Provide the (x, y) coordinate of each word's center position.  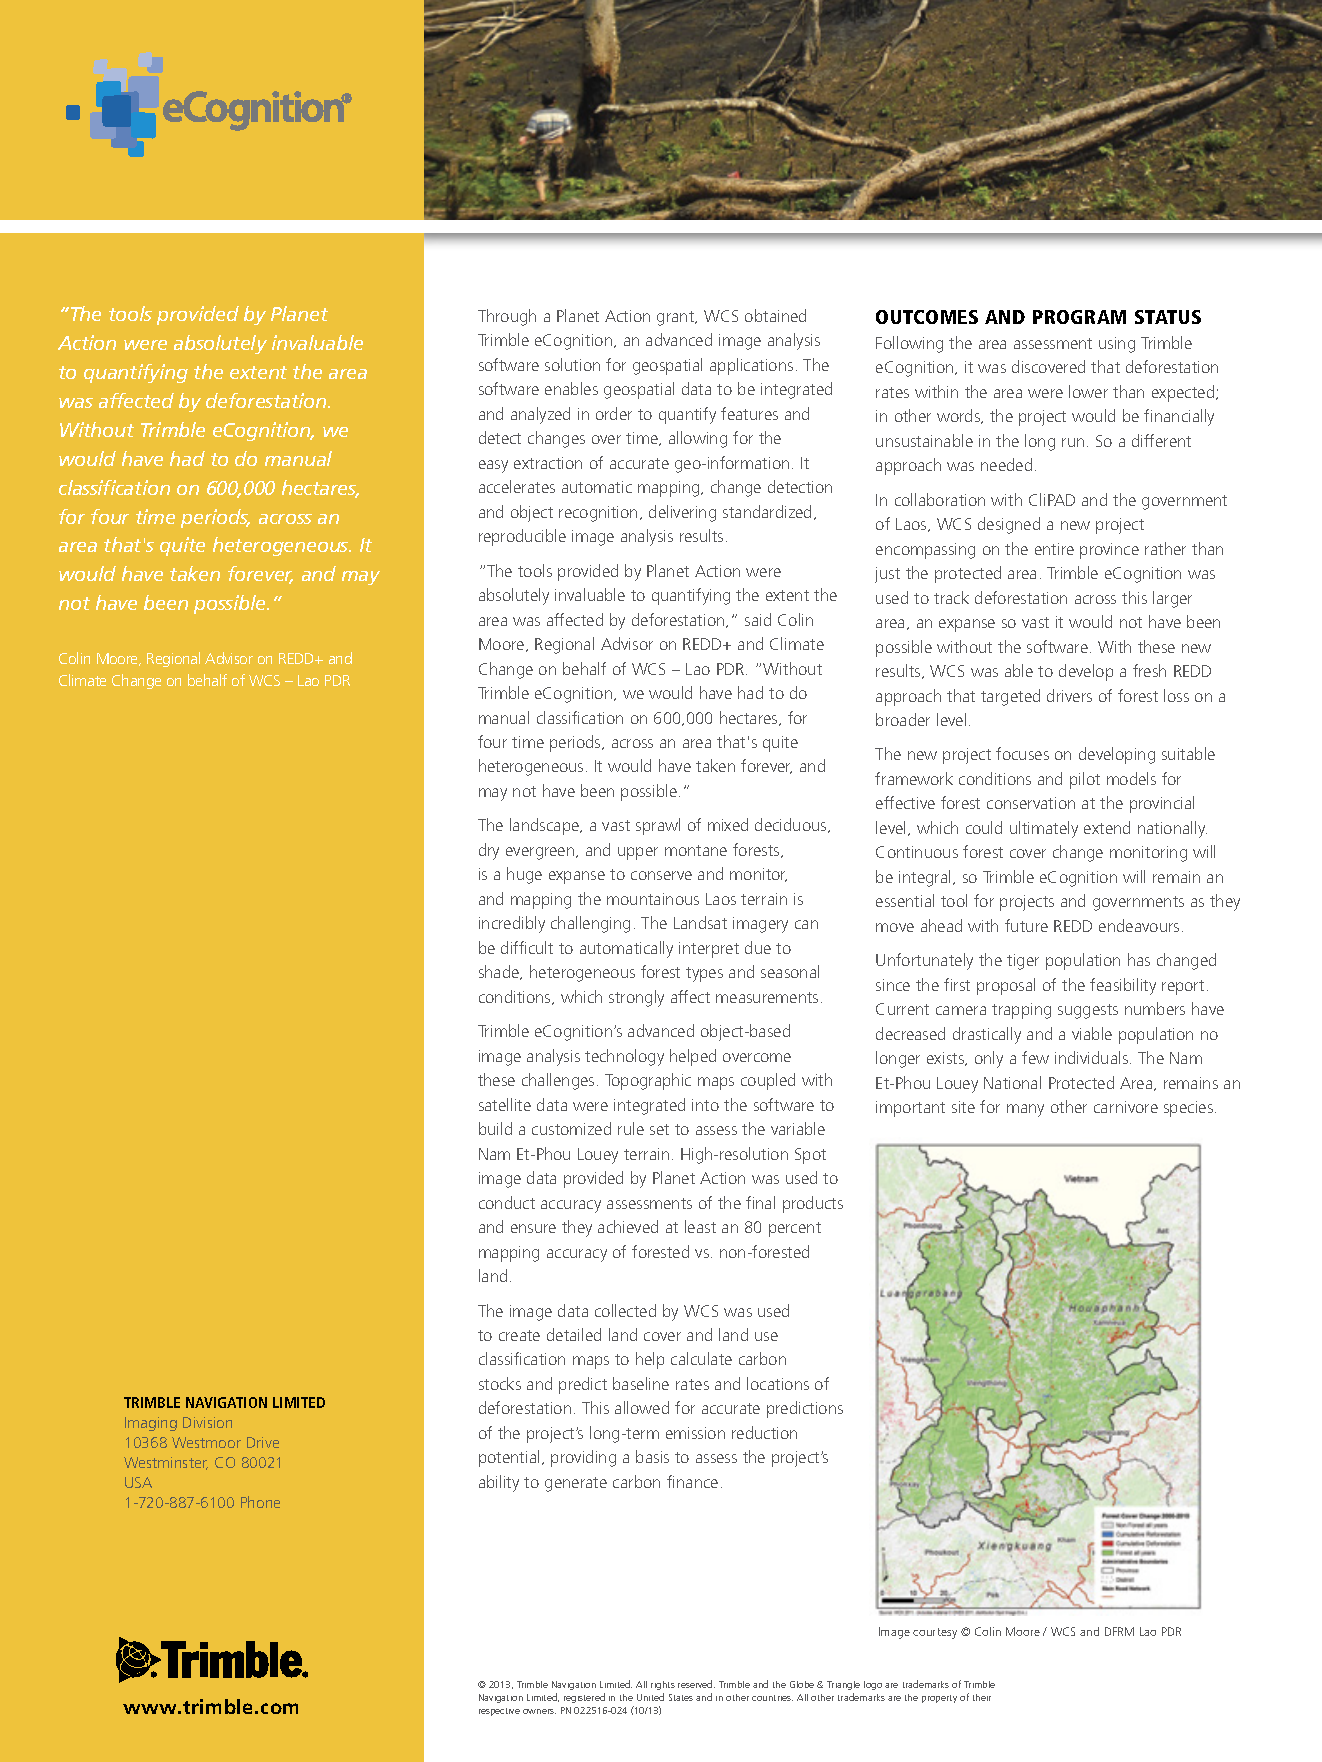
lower (1088, 391)
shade (500, 972)
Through (507, 317)
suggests (1088, 1011)
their (982, 1697)
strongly (636, 998)
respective (499, 1712)
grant (677, 318)
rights (663, 1685)
